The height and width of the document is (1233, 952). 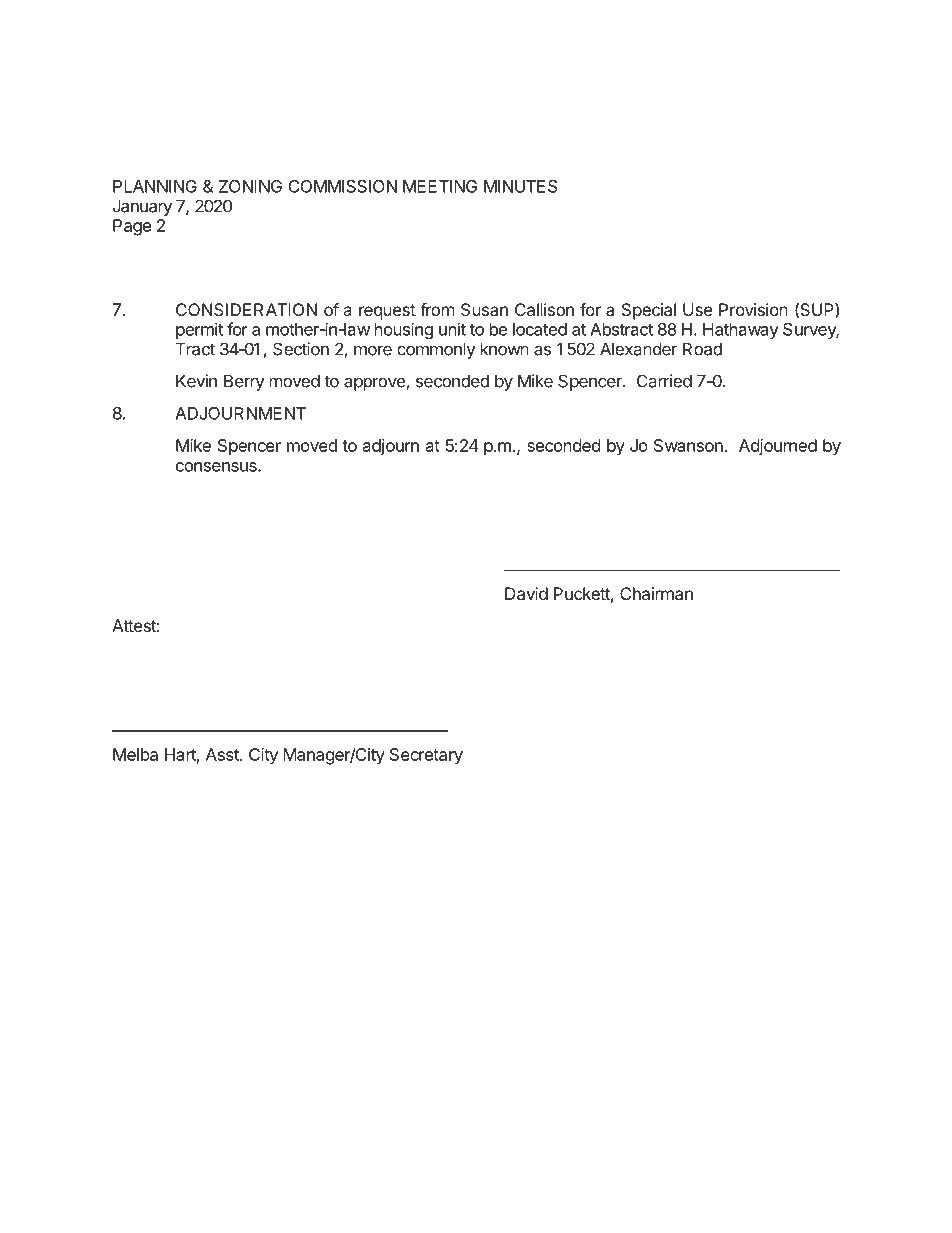 I want to click on ZONING, so click(x=250, y=186).
